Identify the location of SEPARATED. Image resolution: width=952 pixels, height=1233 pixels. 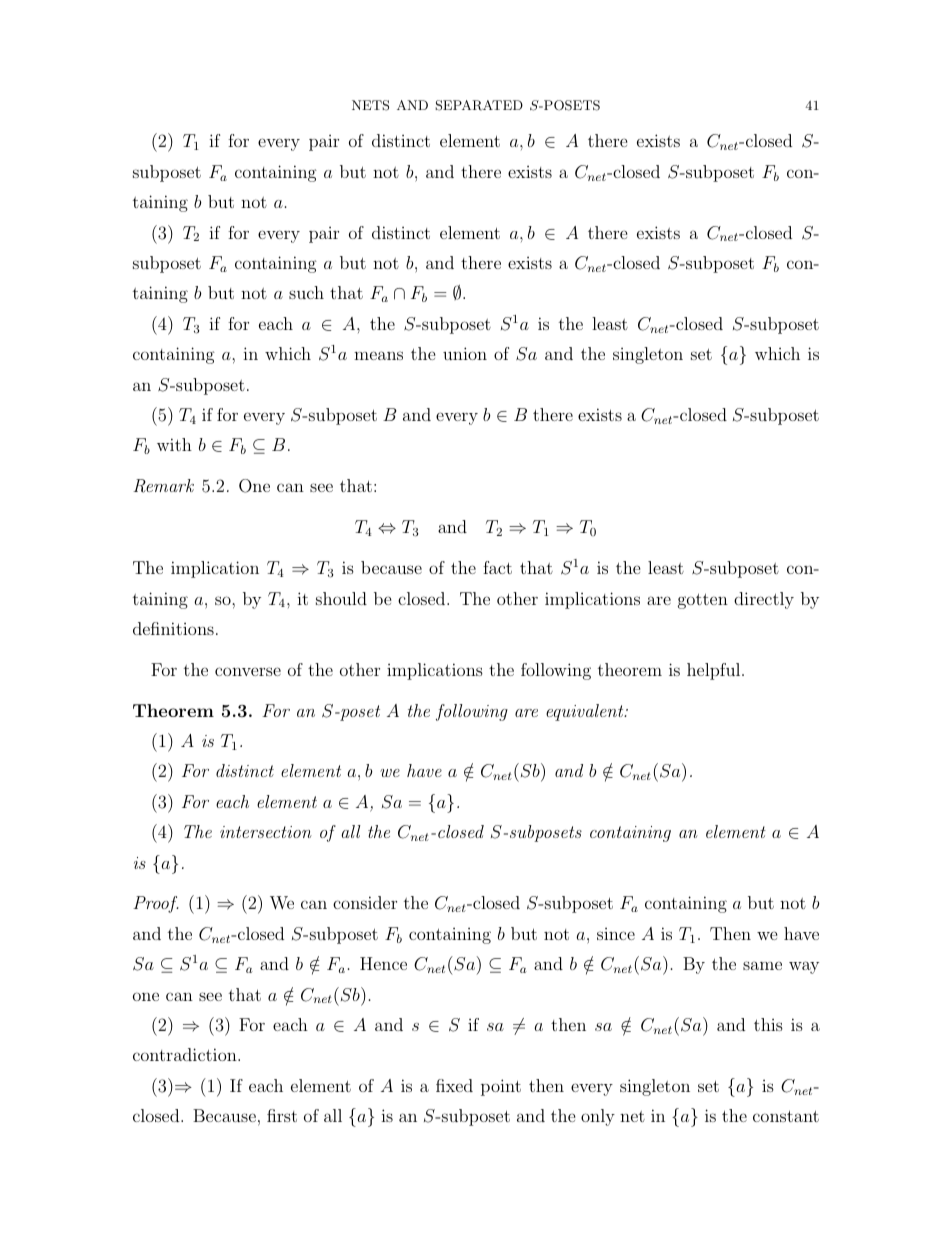
(479, 105).
